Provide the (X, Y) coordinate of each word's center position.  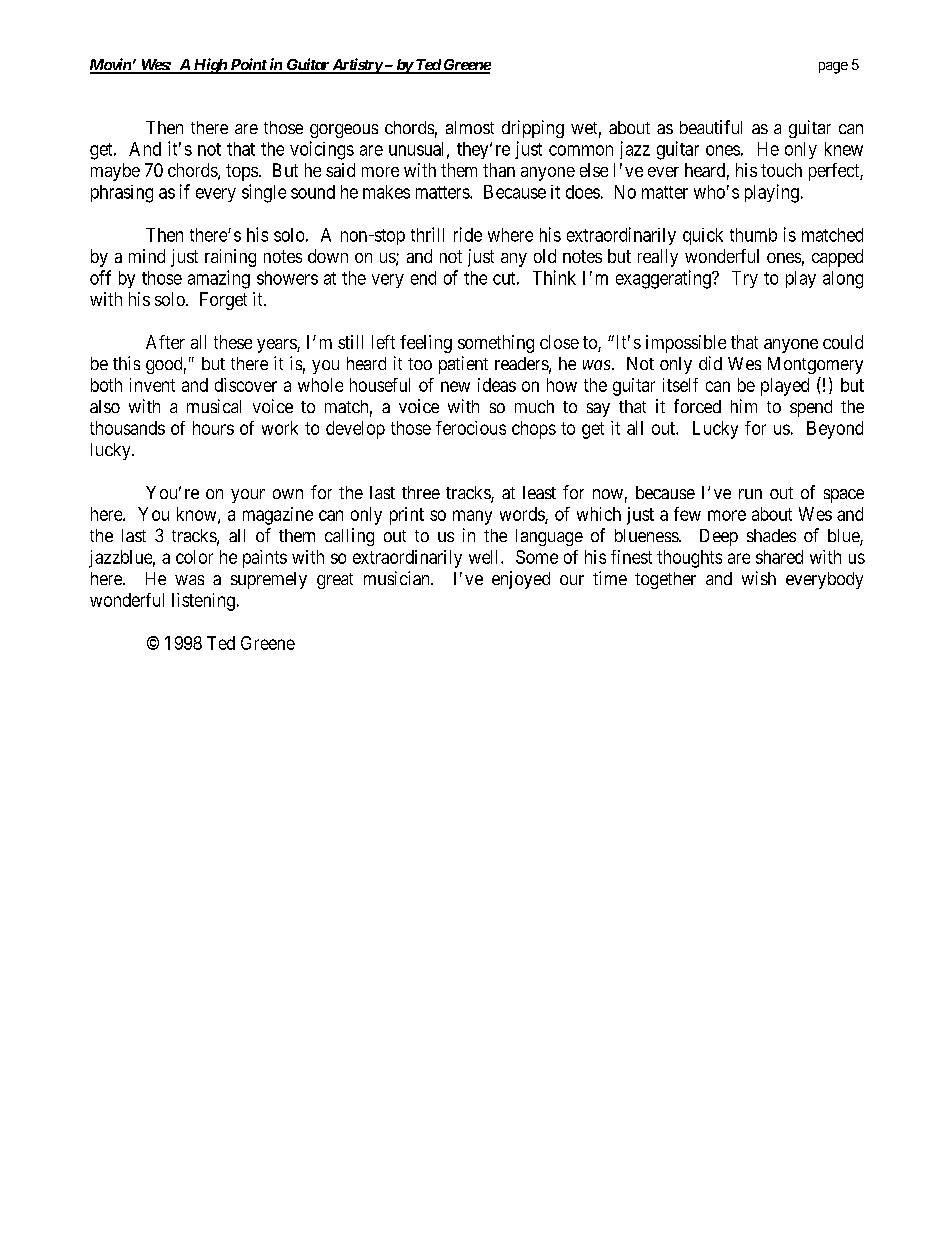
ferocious (471, 428)
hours (213, 428)
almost (470, 127)
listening (203, 602)
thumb (753, 235)
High (210, 66)
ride (468, 234)
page (833, 68)
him (744, 406)
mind (147, 256)
